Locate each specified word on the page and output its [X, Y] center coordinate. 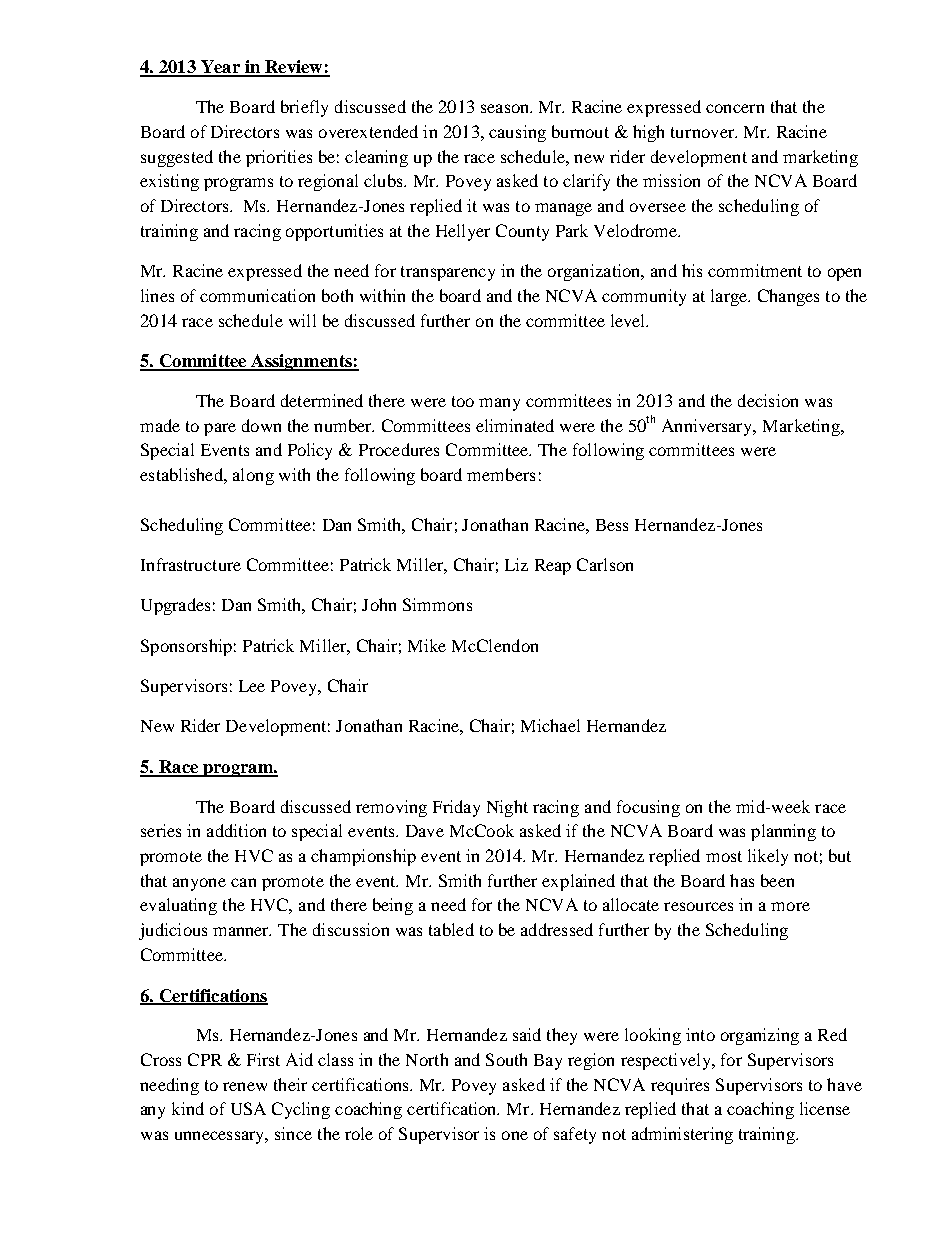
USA [248, 1108]
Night [507, 808]
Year [220, 68]
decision [768, 400]
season [506, 108]
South [506, 1059]
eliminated [515, 425]
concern [735, 108]
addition [236, 830]
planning [783, 832]
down [261, 425]
